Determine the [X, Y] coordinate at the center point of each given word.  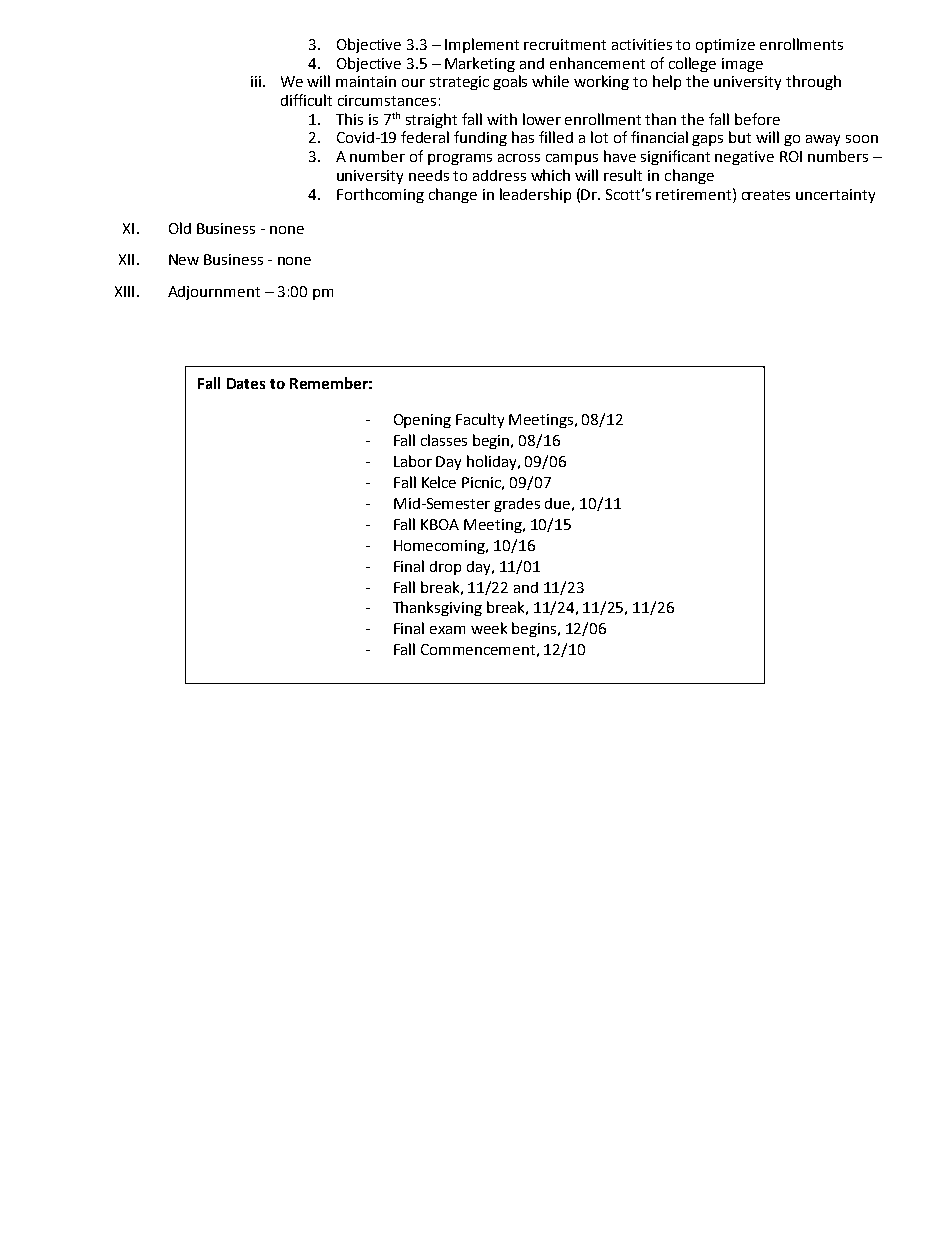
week [489, 628]
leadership [535, 195]
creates [766, 195]
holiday [493, 462]
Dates [246, 383]
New [184, 259]
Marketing [480, 64]
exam [447, 630]
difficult [306, 100]
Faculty [480, 420]
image [742, 65]
